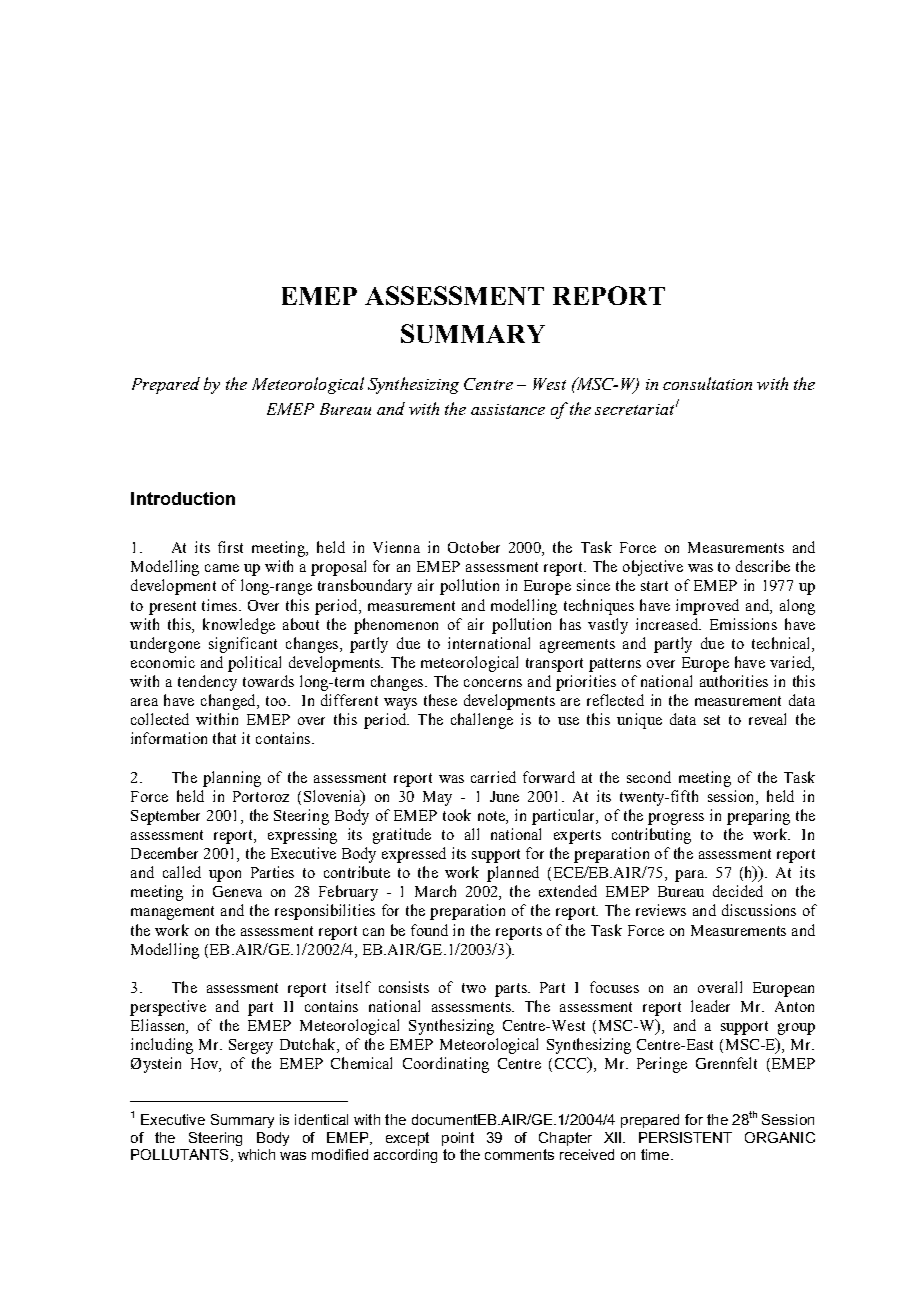  Describe the element at coordinates (232, 779) in the page. I see `planning` at that location.
